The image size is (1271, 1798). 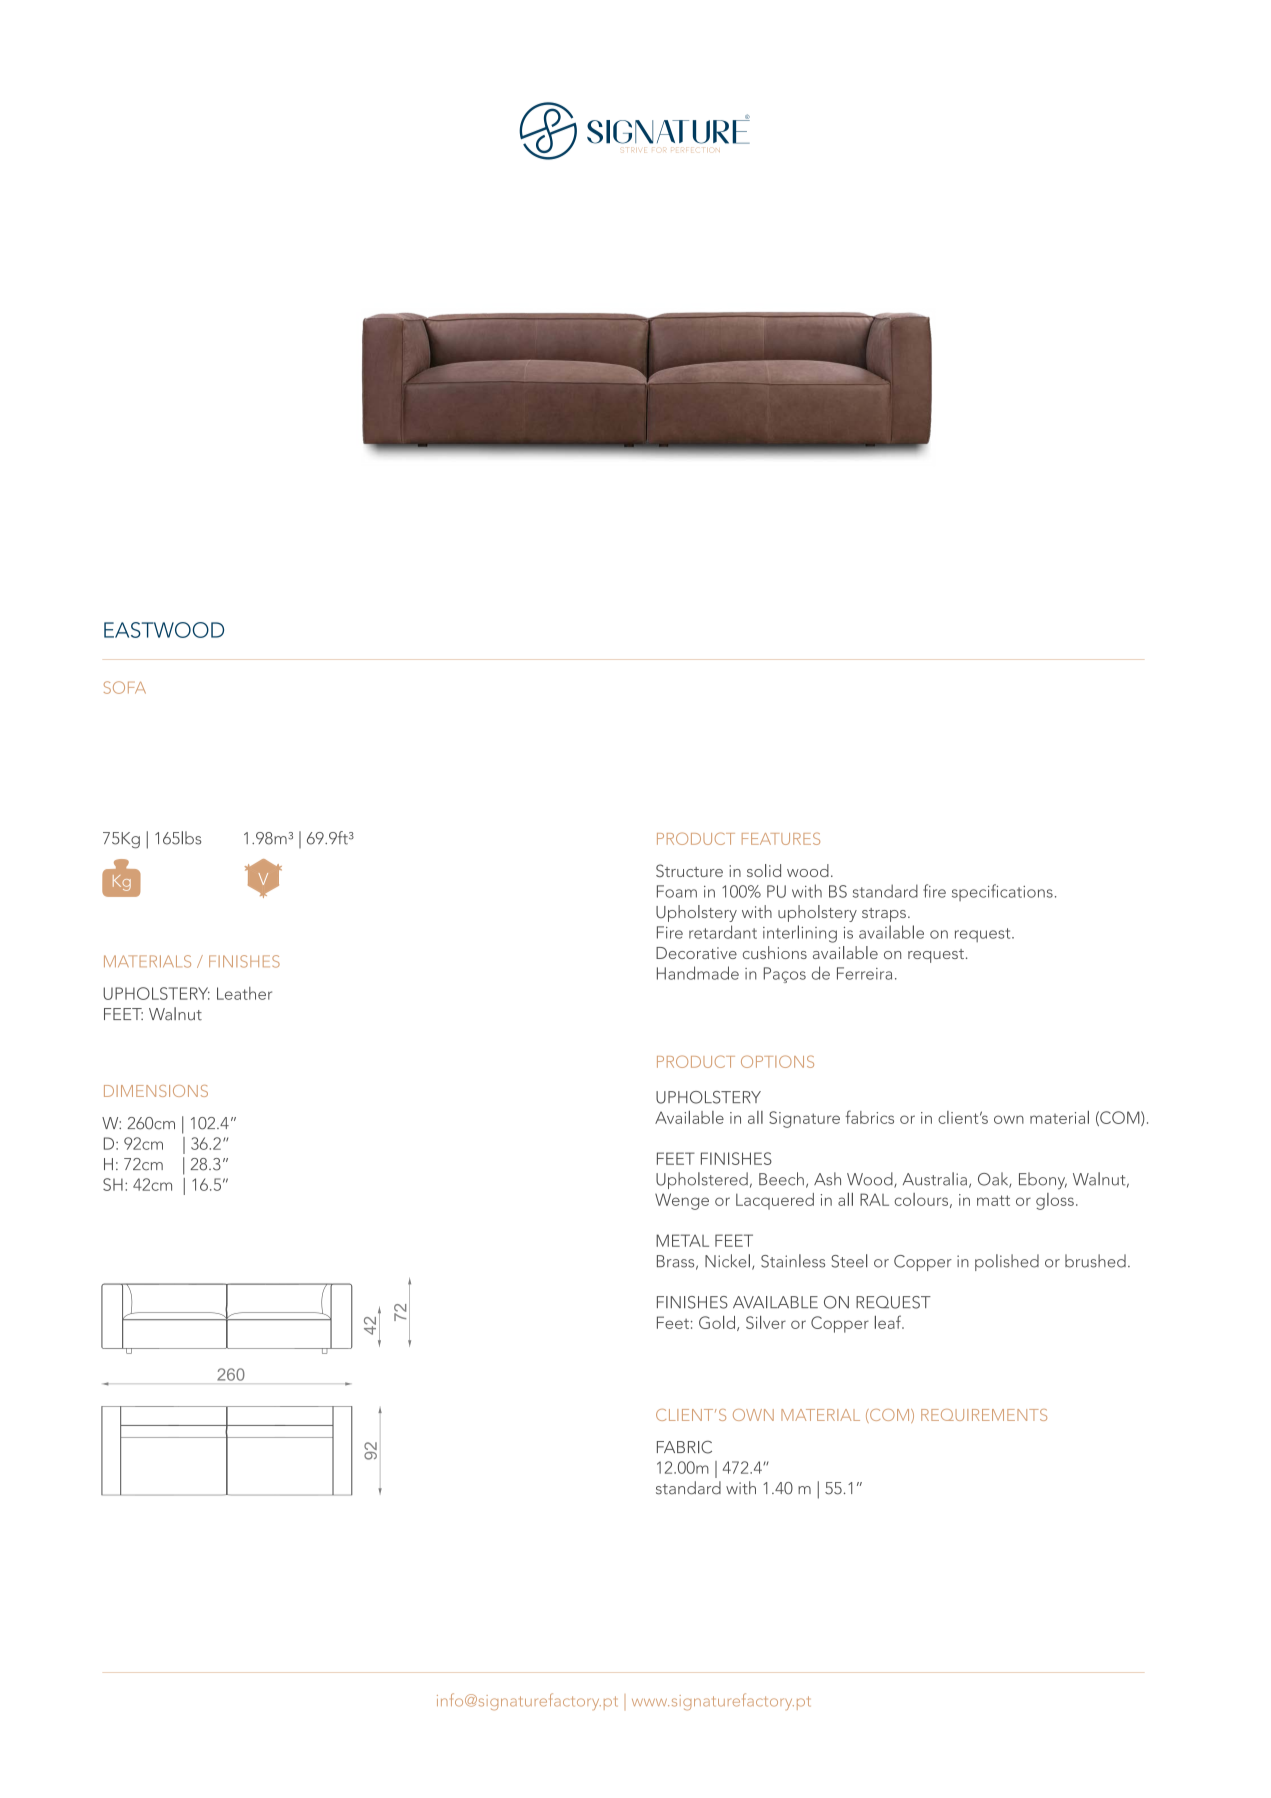 I want to click on FEATURES, so click(x=781, y=838).
